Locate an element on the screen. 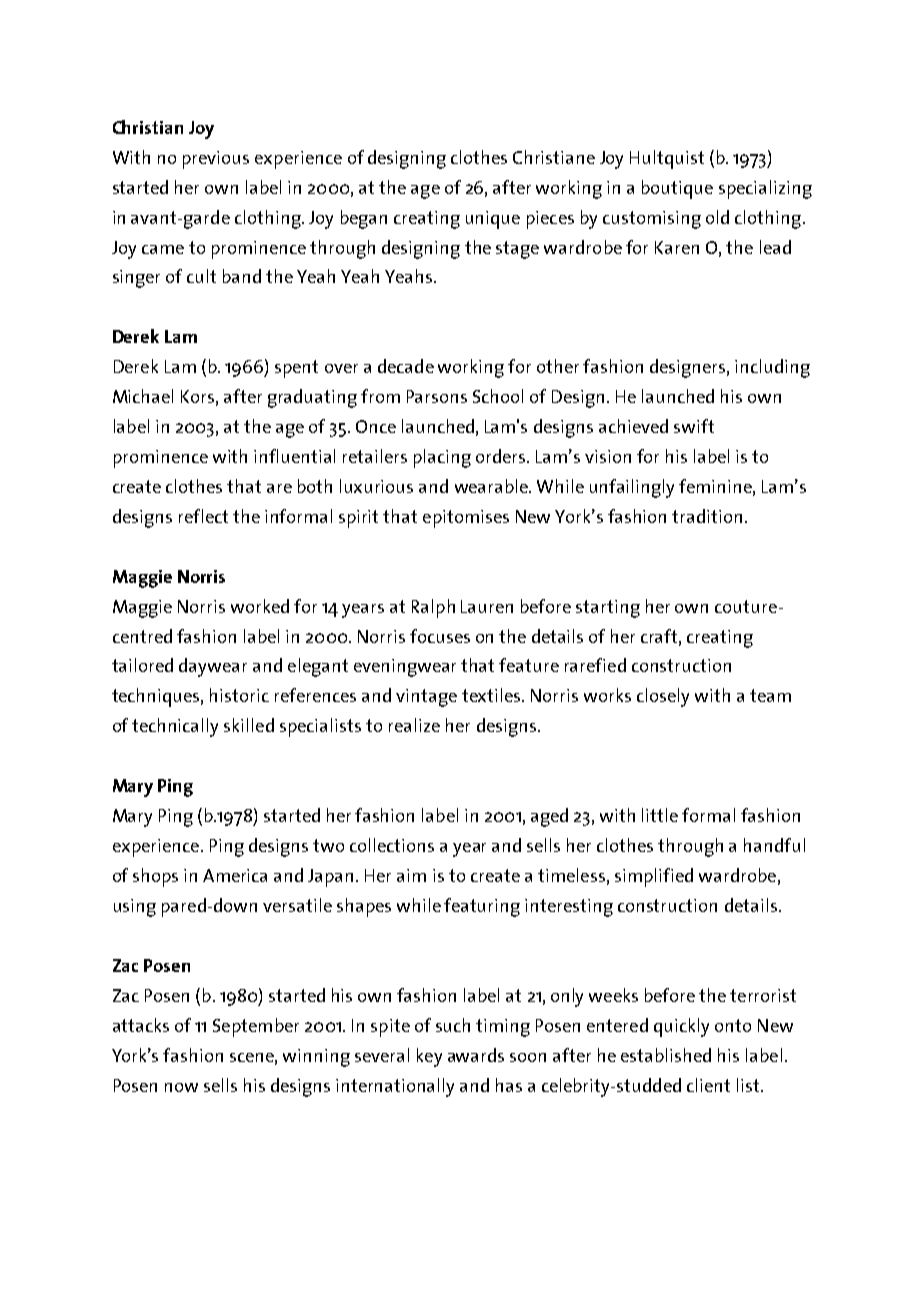 The width and height of the screenshot is (924, 1308). now is located at coordinates (181, 1087).
